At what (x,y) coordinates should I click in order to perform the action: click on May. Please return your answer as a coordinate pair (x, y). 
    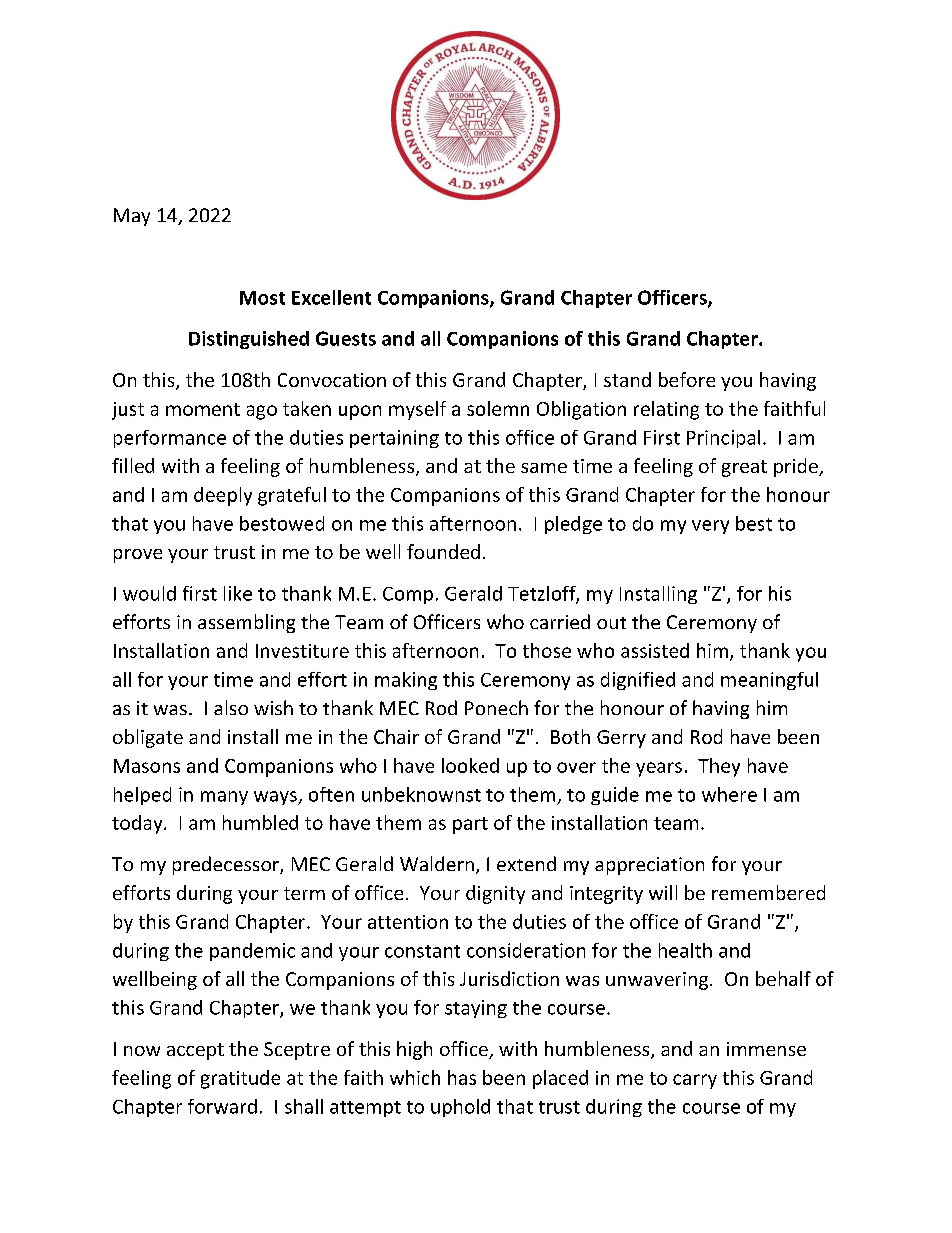
    Looking at the image, I should click on (132, 217).
